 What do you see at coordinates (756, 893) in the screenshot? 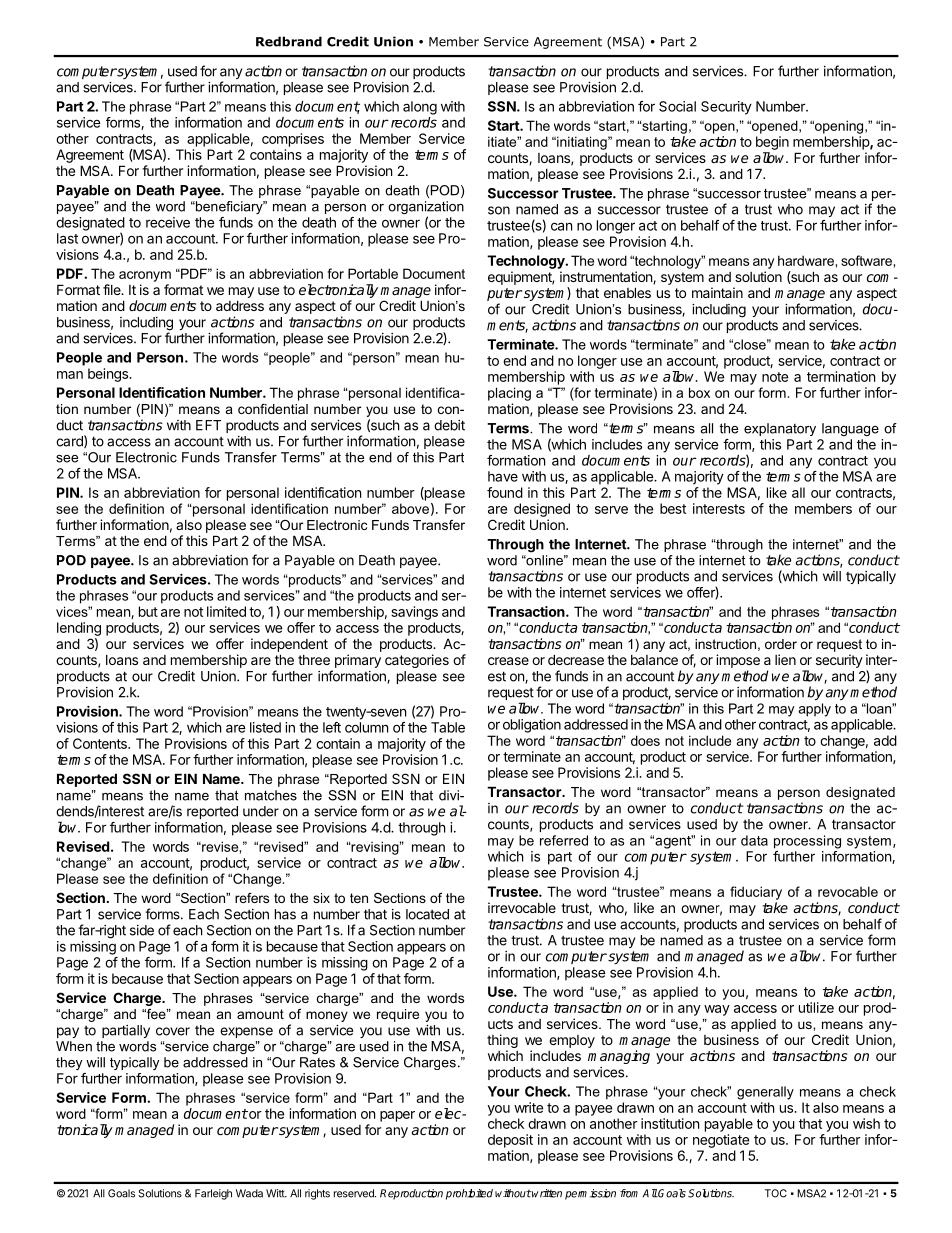
I see `fiduciary` at bounding box center [756, 893].
